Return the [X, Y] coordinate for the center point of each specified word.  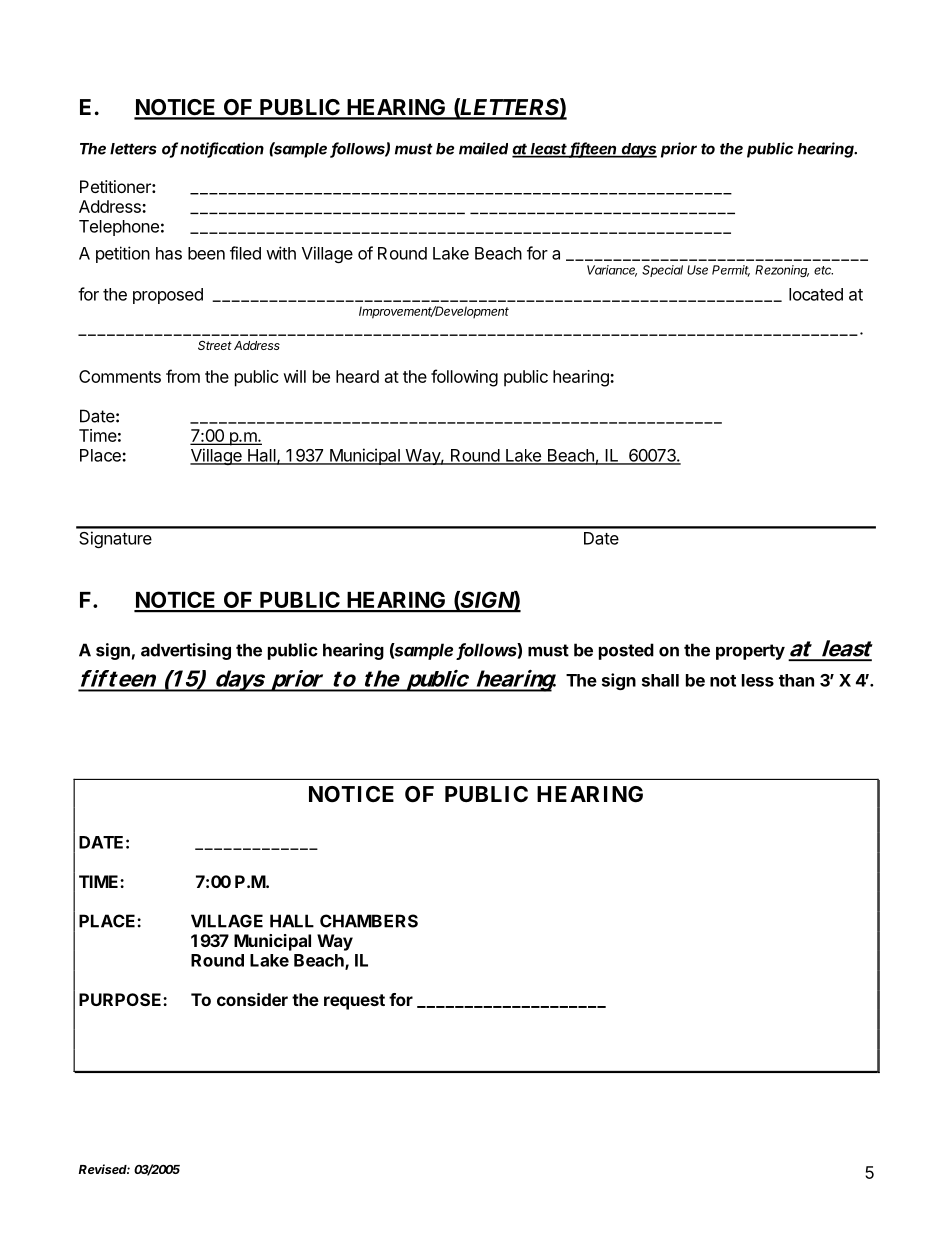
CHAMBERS [369, 921]
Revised [104, 1169]
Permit [731, 271]
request [354, 1002]
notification [222, 149]
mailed [483, 148]
